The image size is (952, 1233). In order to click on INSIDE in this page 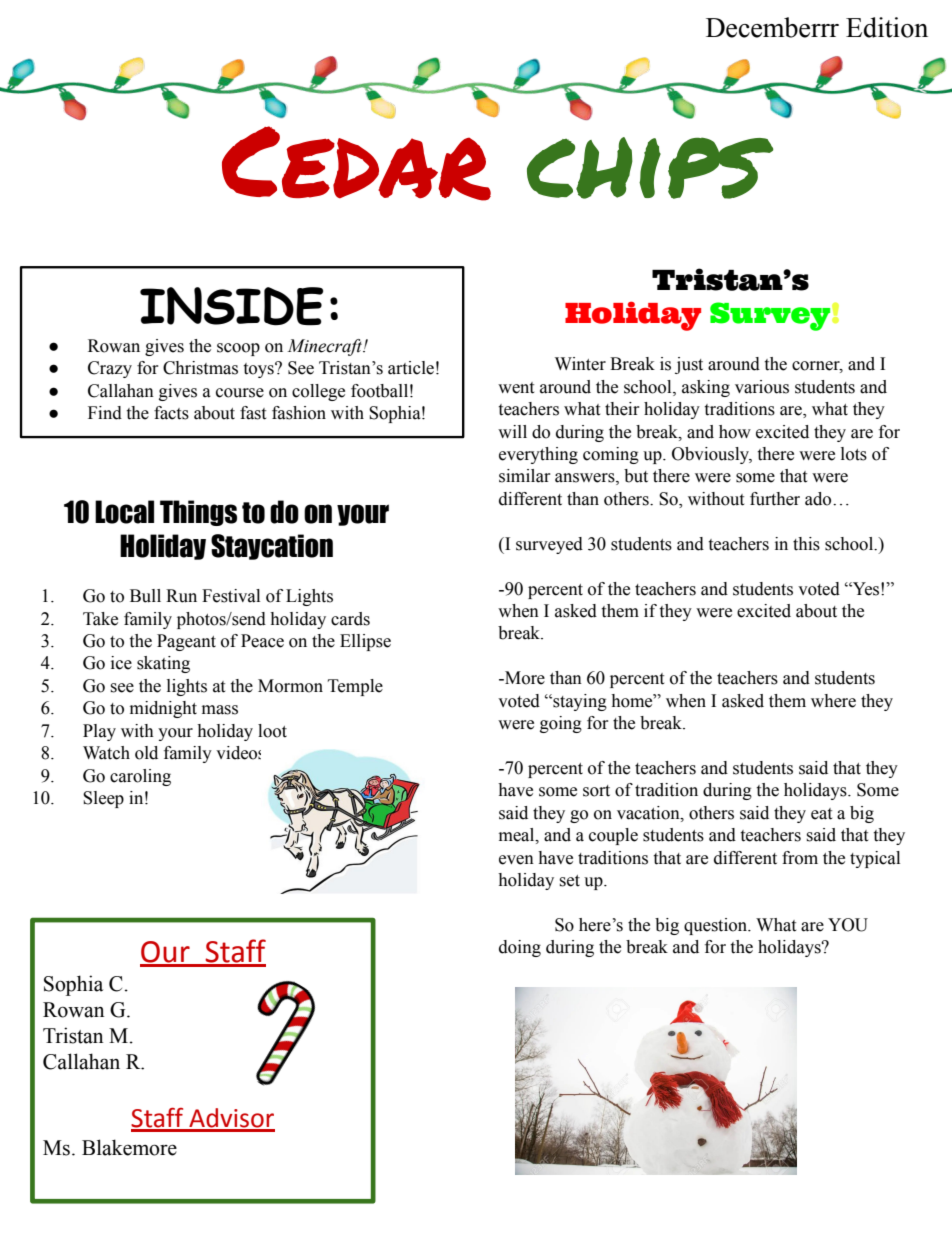, I will do `click(231, 306)`.
